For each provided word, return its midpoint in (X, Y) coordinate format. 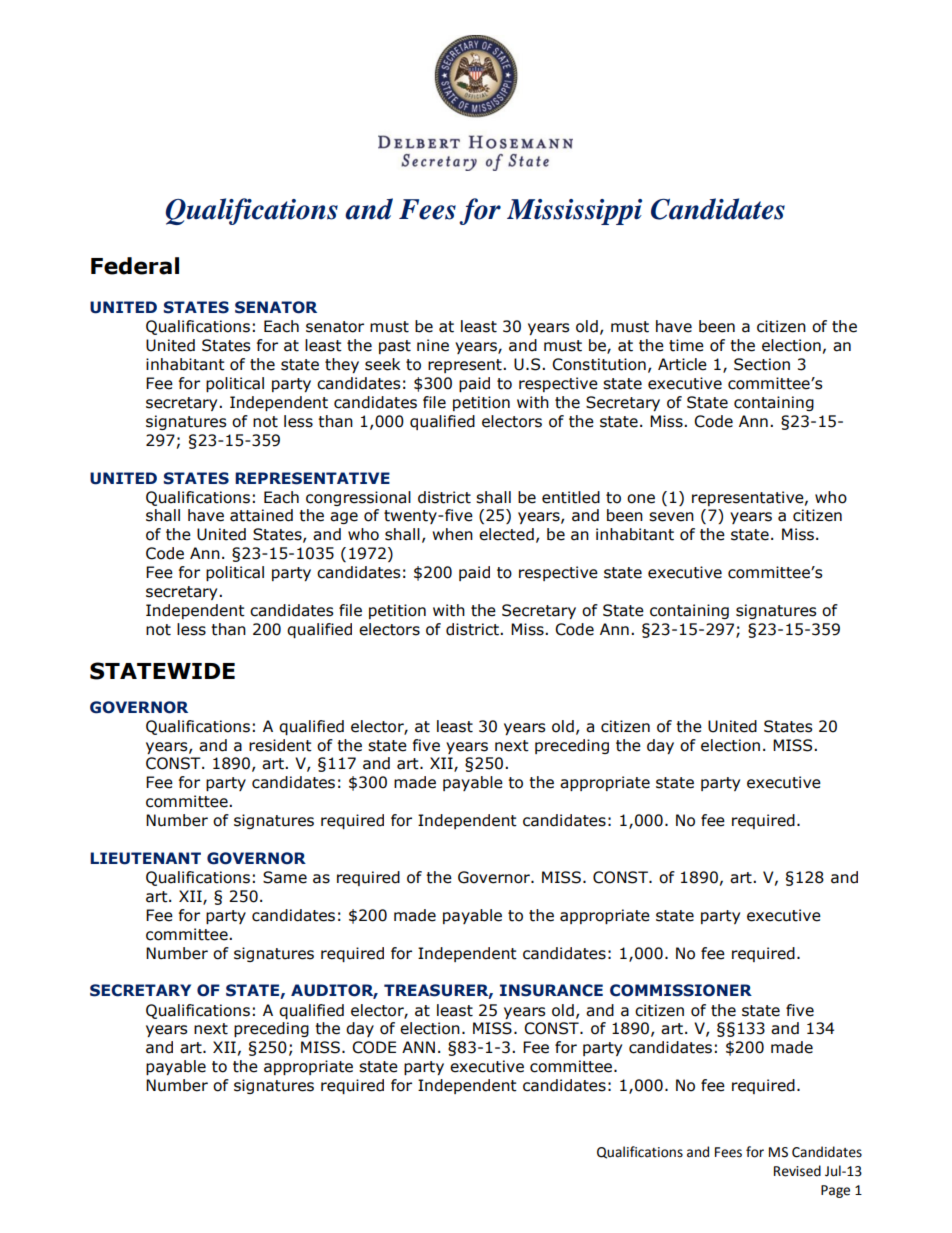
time (686, 345)
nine (433, 345)
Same (285, 877)
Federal (135, 266)
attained (261, 515)
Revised (797, 1171)
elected (506, 534)
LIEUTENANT (145, 858)
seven (671, 517)
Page (835, 1191)
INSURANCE (551, 990)
